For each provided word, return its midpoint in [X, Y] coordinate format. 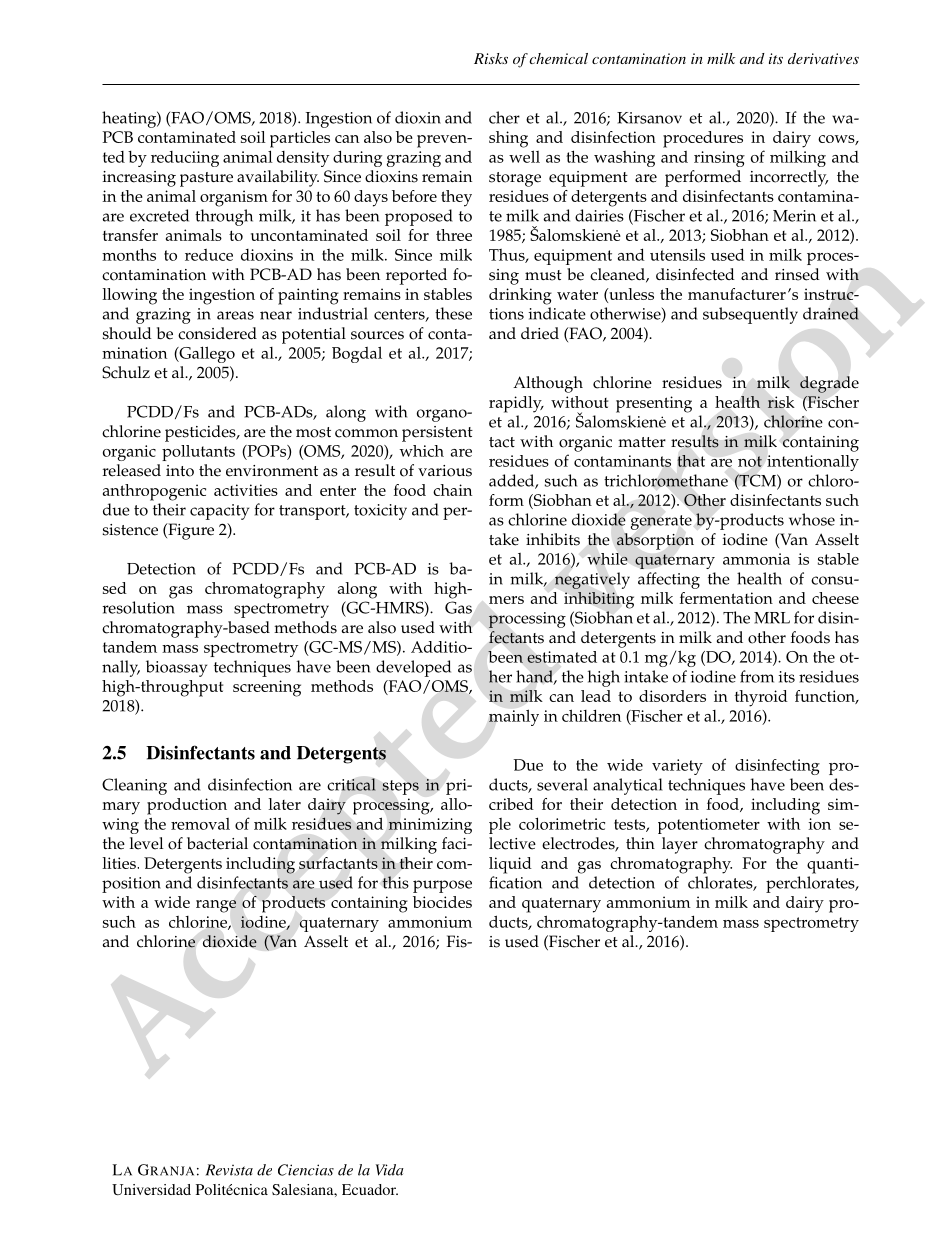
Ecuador [370, 1189]
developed [413, 668]
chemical [558, 58]
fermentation [726, 598]
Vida [390, 1170]
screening [267, 688]
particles [300, 139]
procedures [703, 139]
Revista [229, 1170]
